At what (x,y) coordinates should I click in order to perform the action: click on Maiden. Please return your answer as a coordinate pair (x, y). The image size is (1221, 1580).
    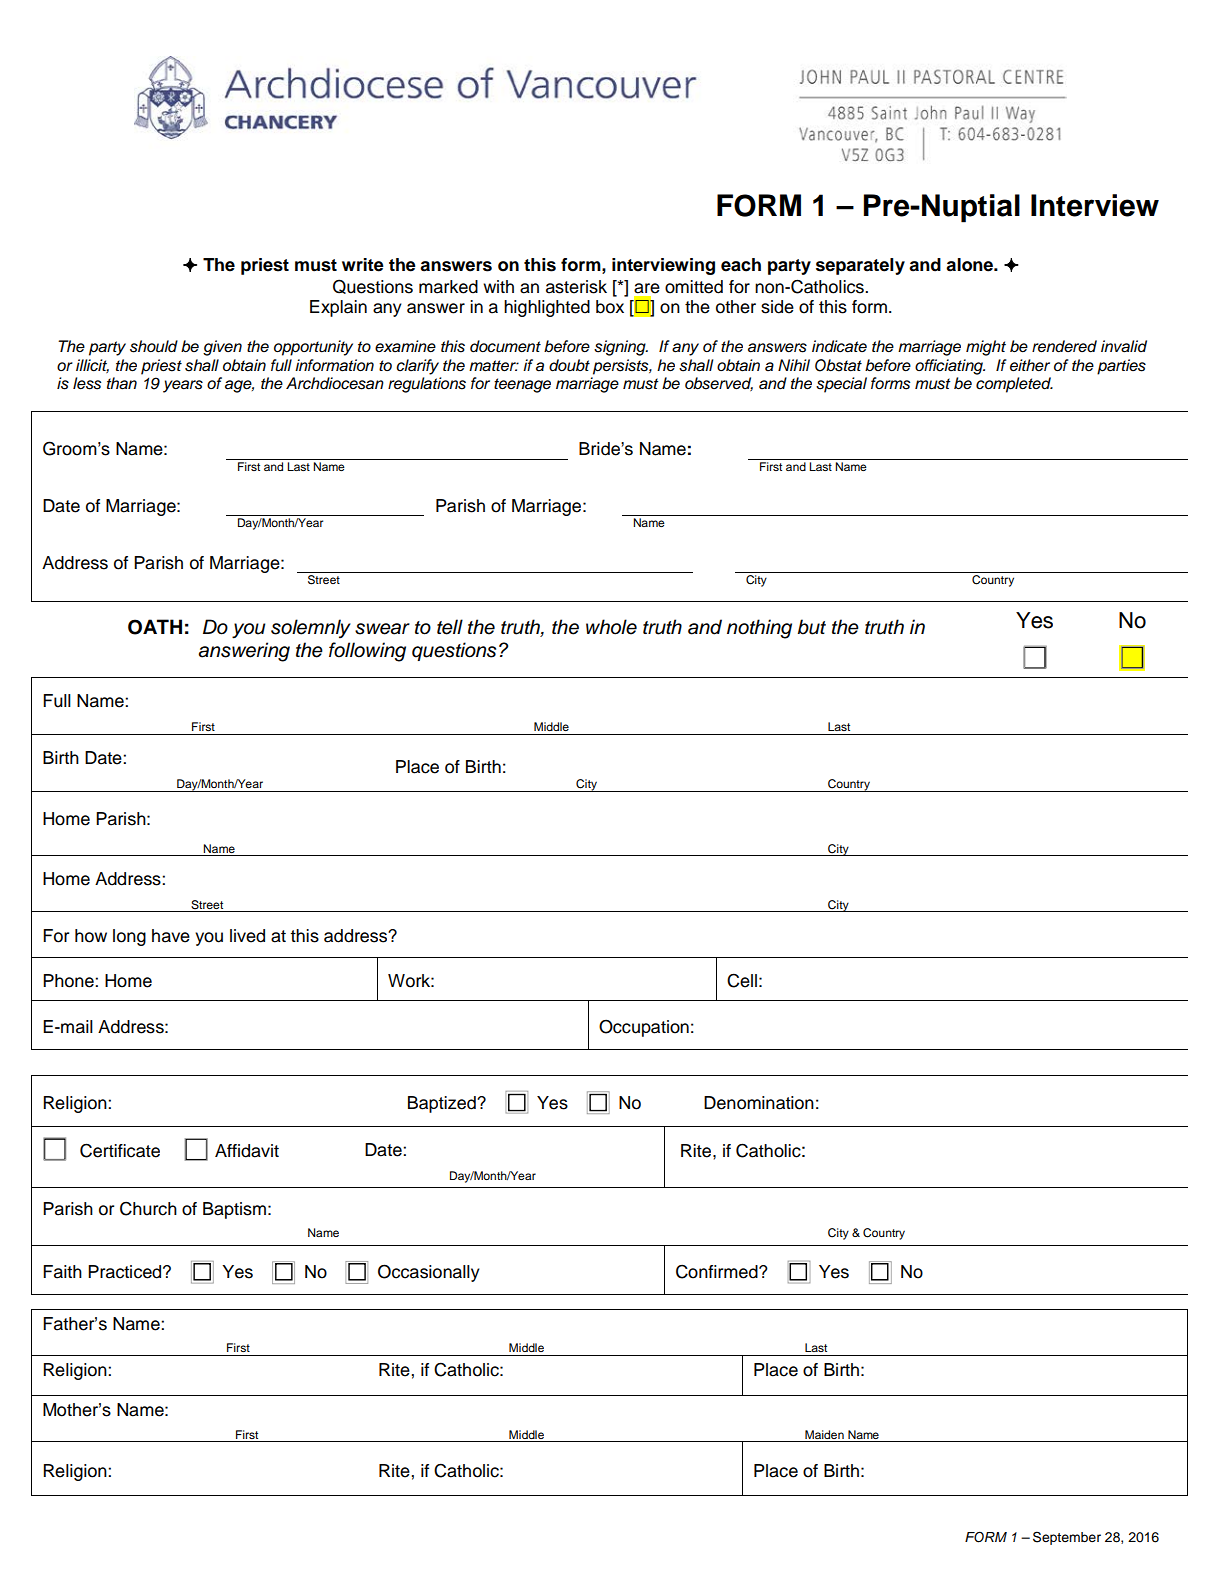
    Looking at the image, I should click on (824, 1434).
